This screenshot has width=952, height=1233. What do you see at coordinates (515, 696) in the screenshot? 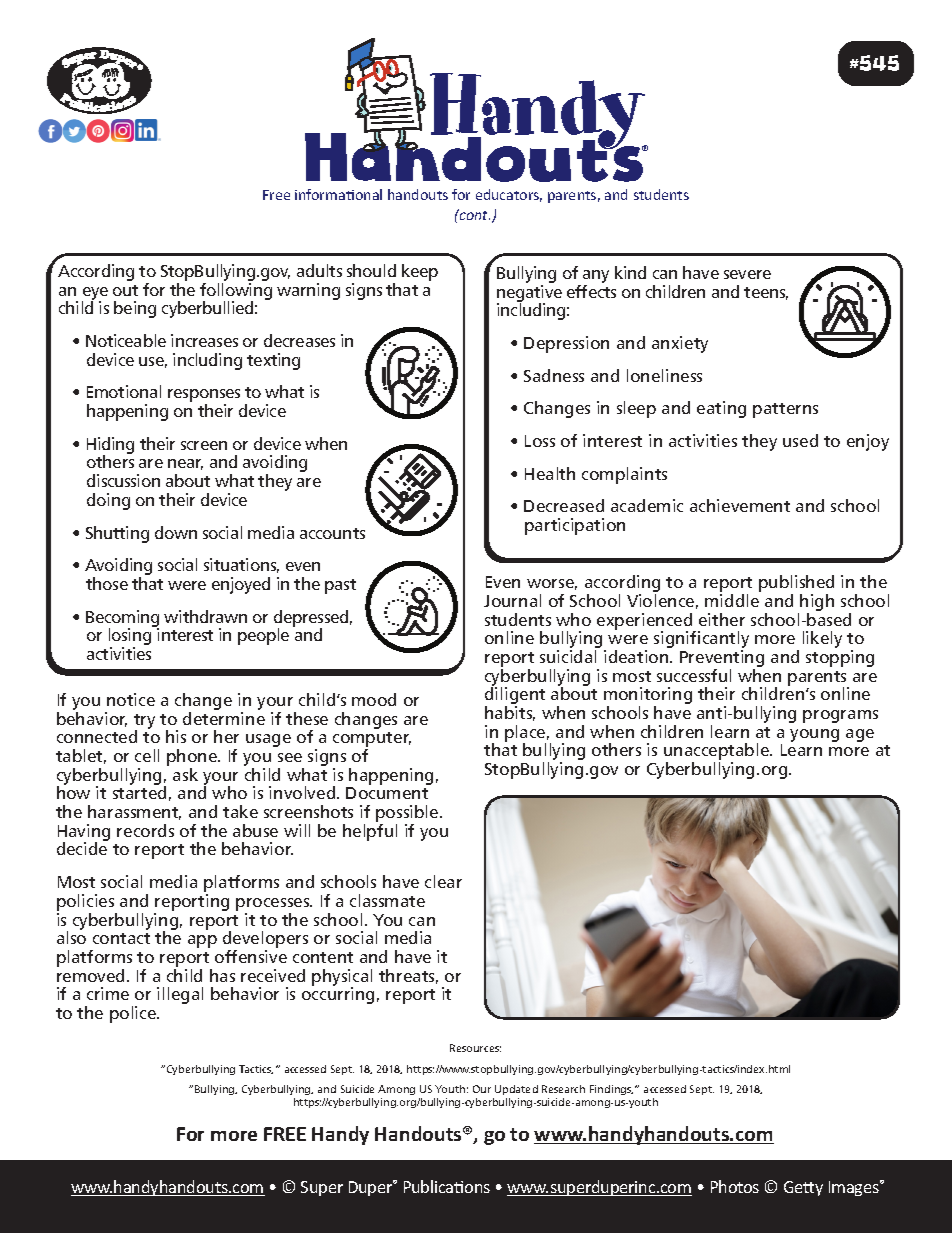
I see `diligent` at bounding box center [515, 696].
